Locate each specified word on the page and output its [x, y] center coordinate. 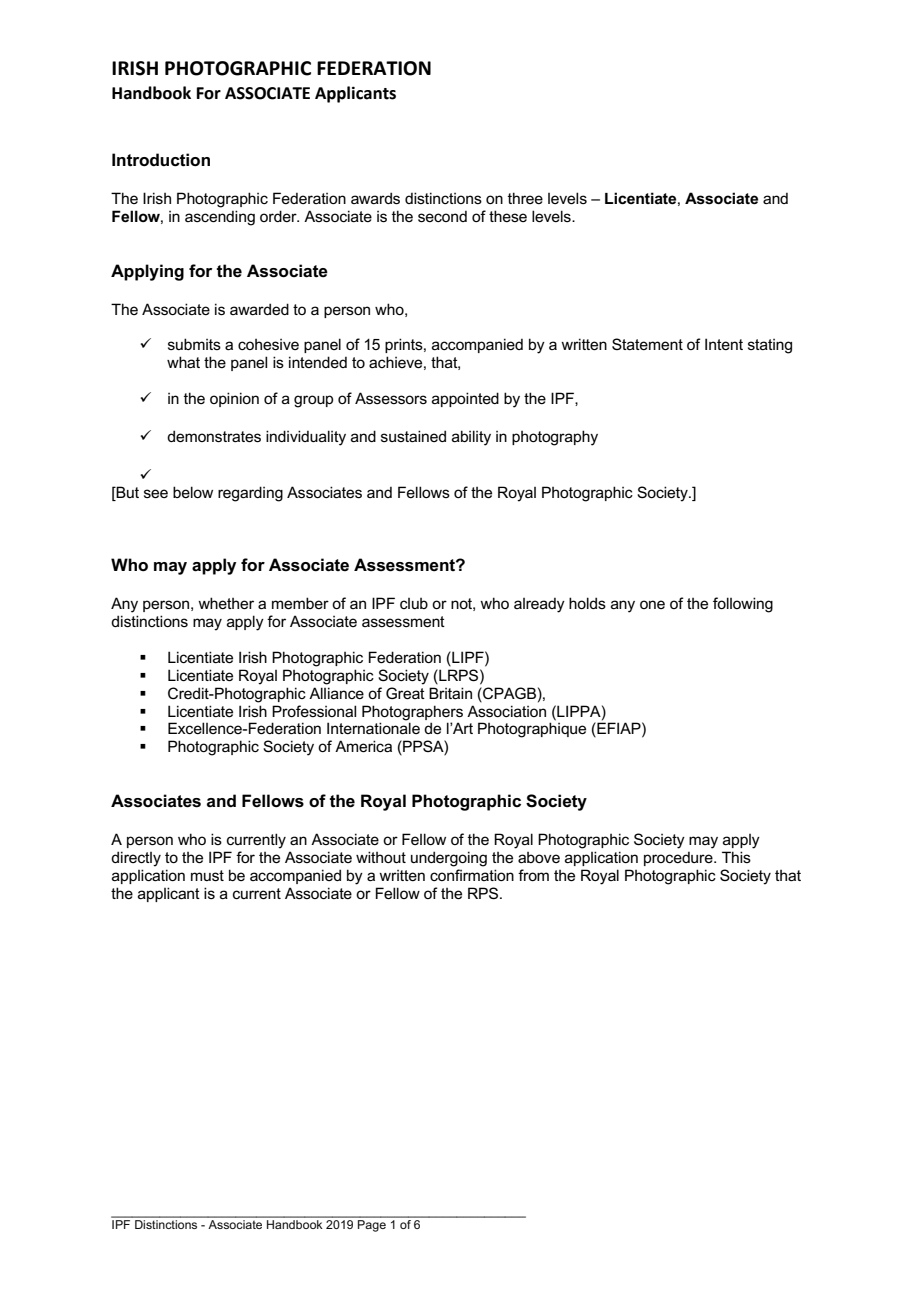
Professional [314, 711]
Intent [724, 344]
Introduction [161, 160]
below [193, 492]
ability [471, 438]
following [743, 605]
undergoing [449, 859]
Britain [450, 693]
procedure [679, 859]
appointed [465, 399]
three [525, 198]
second [442, 216]
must [207, 875]
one [652, 604]
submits [194, 344]
